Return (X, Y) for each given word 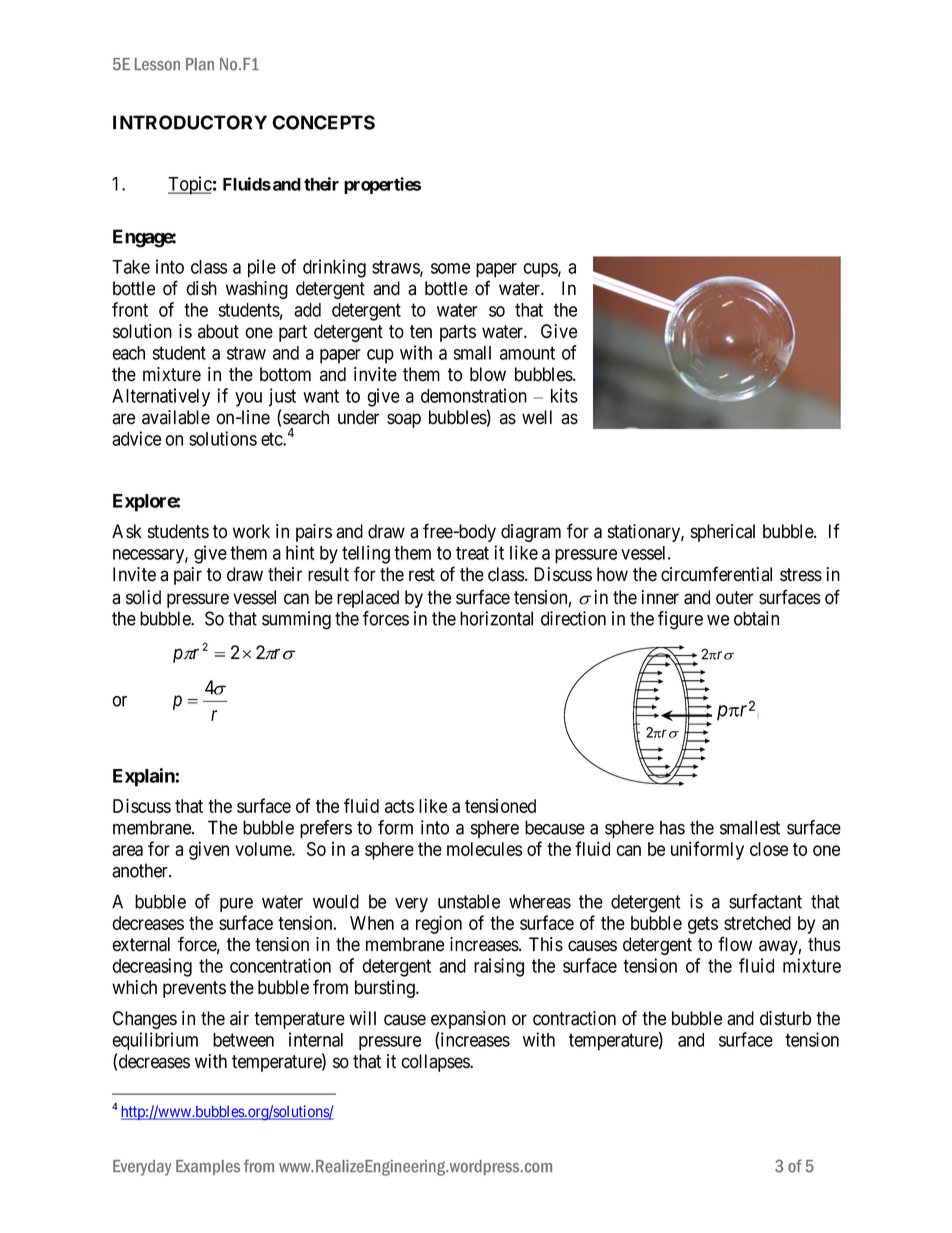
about (218, 331)
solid (143, 597)
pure (236, 905)
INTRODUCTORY (190, 122)
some (450, 268)
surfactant (765, 901)
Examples (208, 1167)
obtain (756, 618)
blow (488, 374)
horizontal (496, 618)
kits (564, 395)
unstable (469, 901)
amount (527, 353)
